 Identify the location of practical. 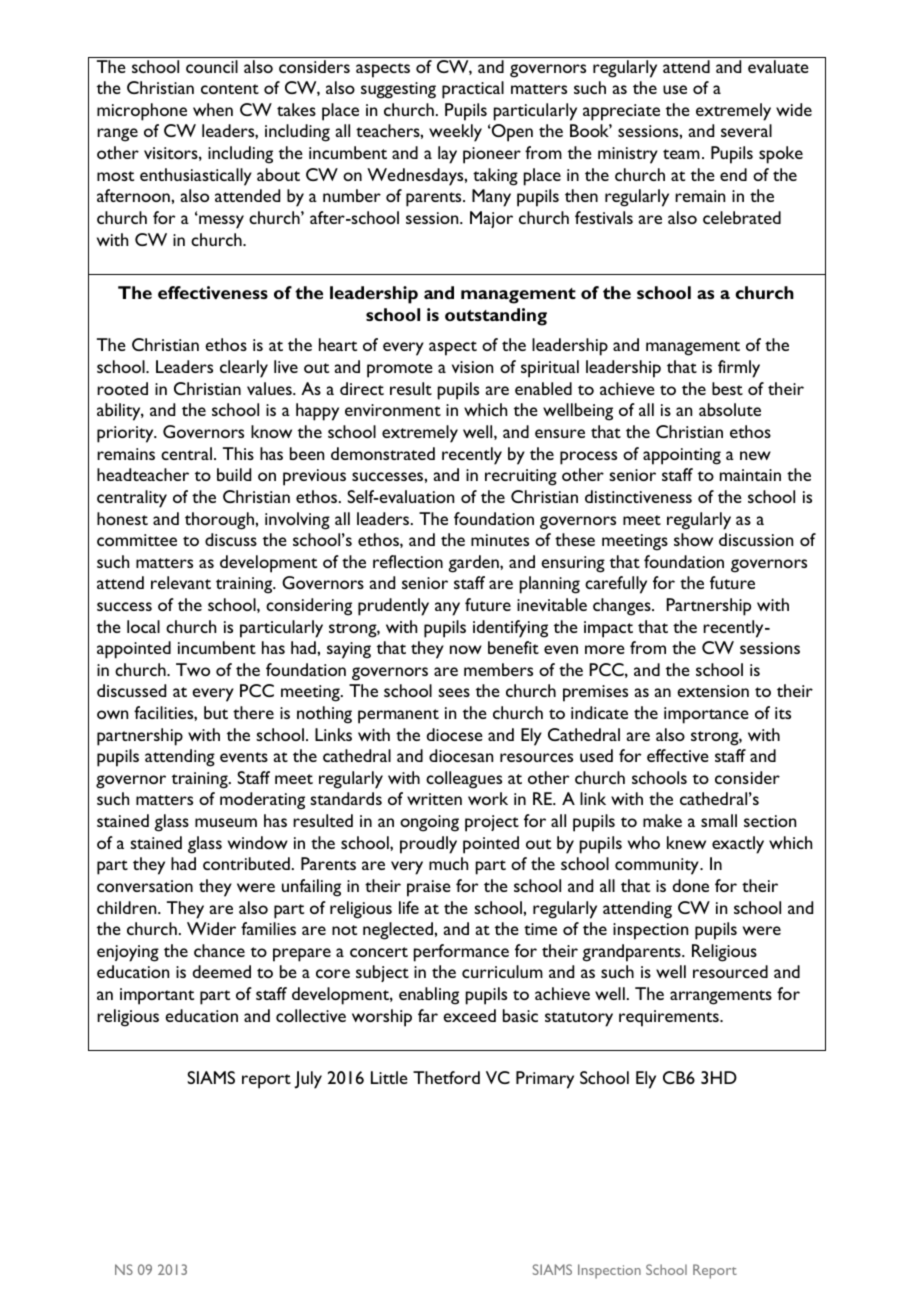
(473, 90).
